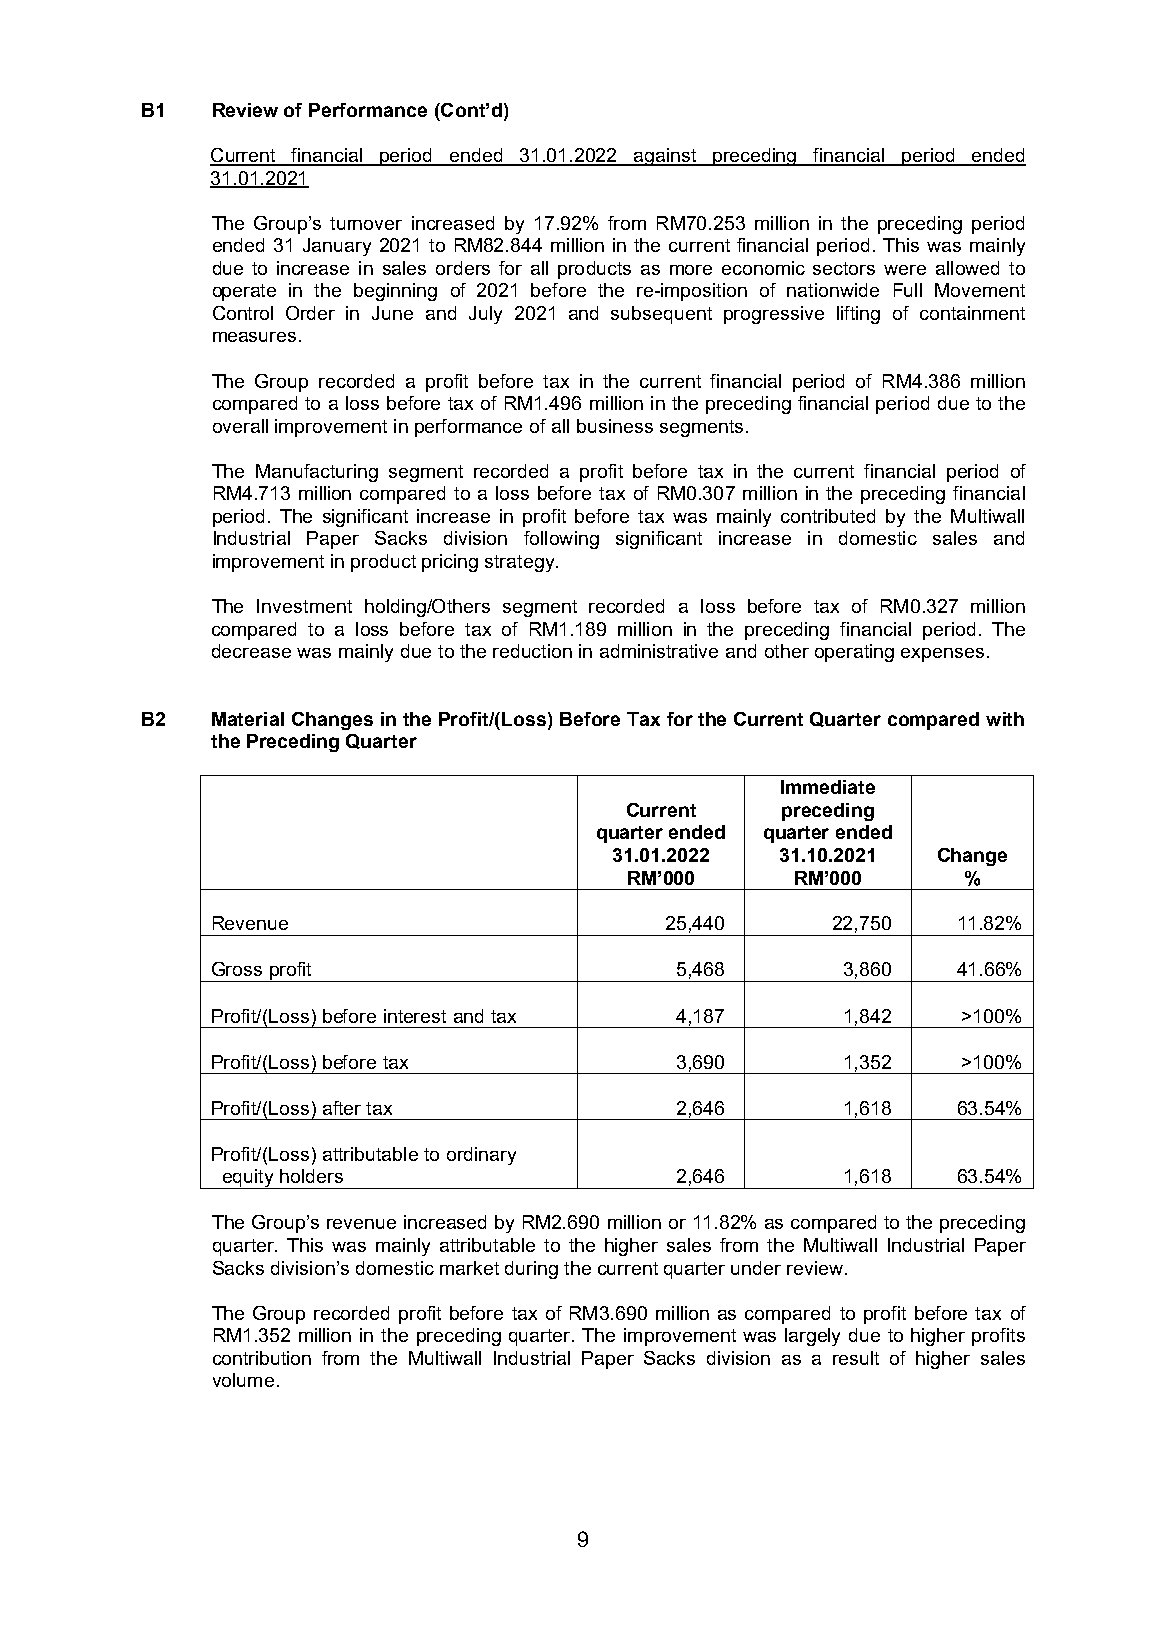  Describe the element at coordinates (342, 1108) in the page. I see `after` at that location.
